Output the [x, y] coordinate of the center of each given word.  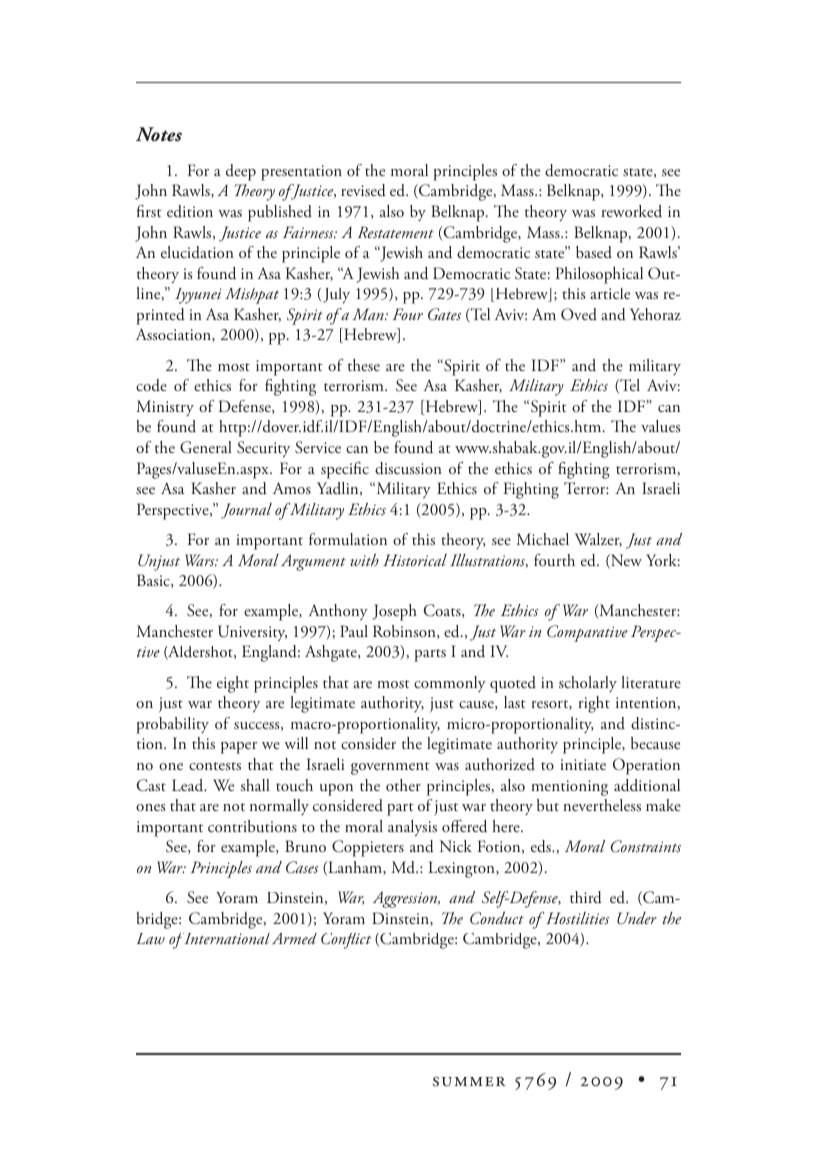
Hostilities [577, 918]
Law [151, 938]
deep [241, 172]
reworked [631, 211]
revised [363, 190]
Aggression [406, 899]
